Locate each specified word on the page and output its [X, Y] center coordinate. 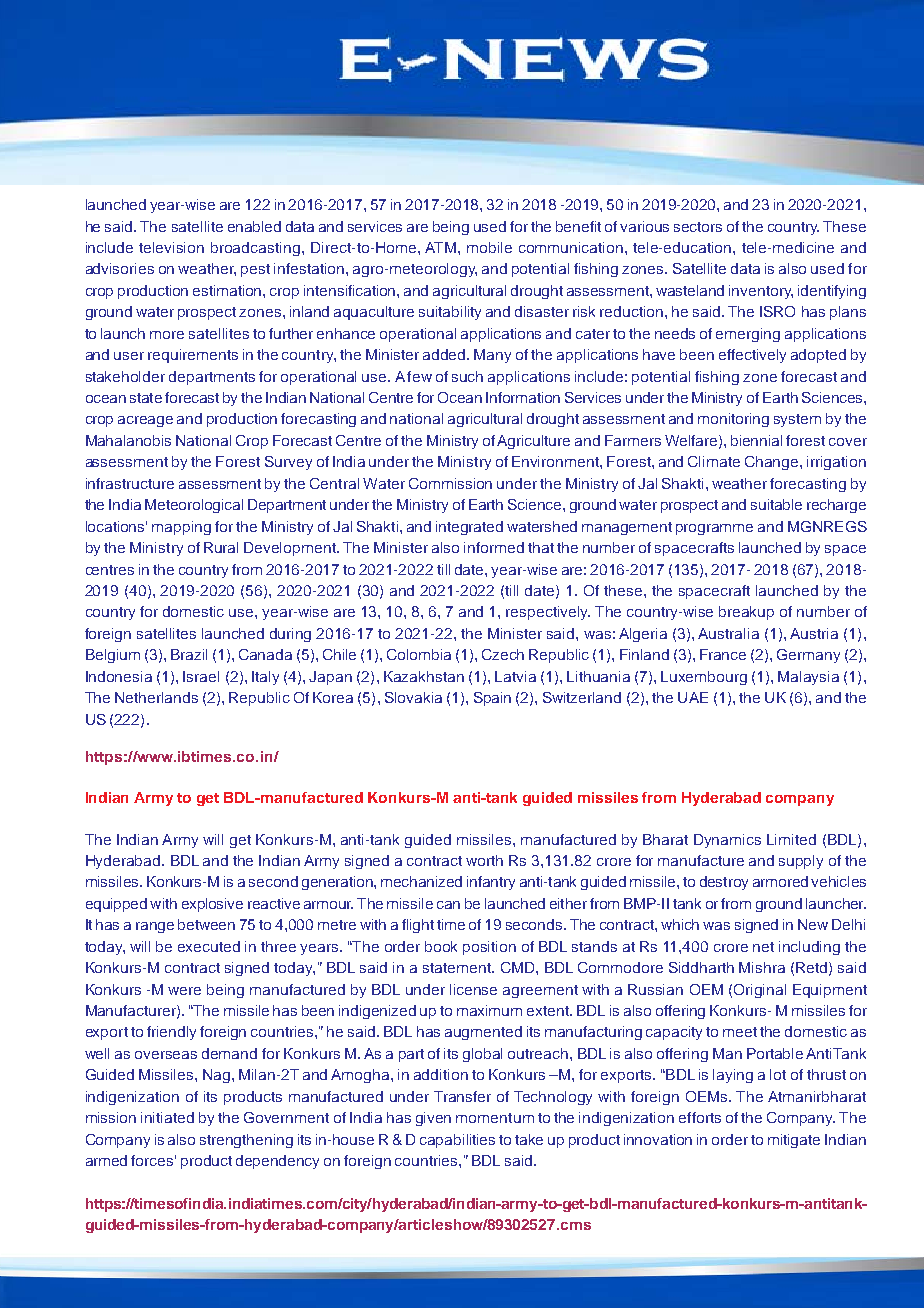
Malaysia [808, 678]
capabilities [457, 1141]
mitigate [794, 1141]
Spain [492, 699]
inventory [761, 292]
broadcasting [255, 249]
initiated [167, 1117]
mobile [489, 247]
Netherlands [156, 697]
